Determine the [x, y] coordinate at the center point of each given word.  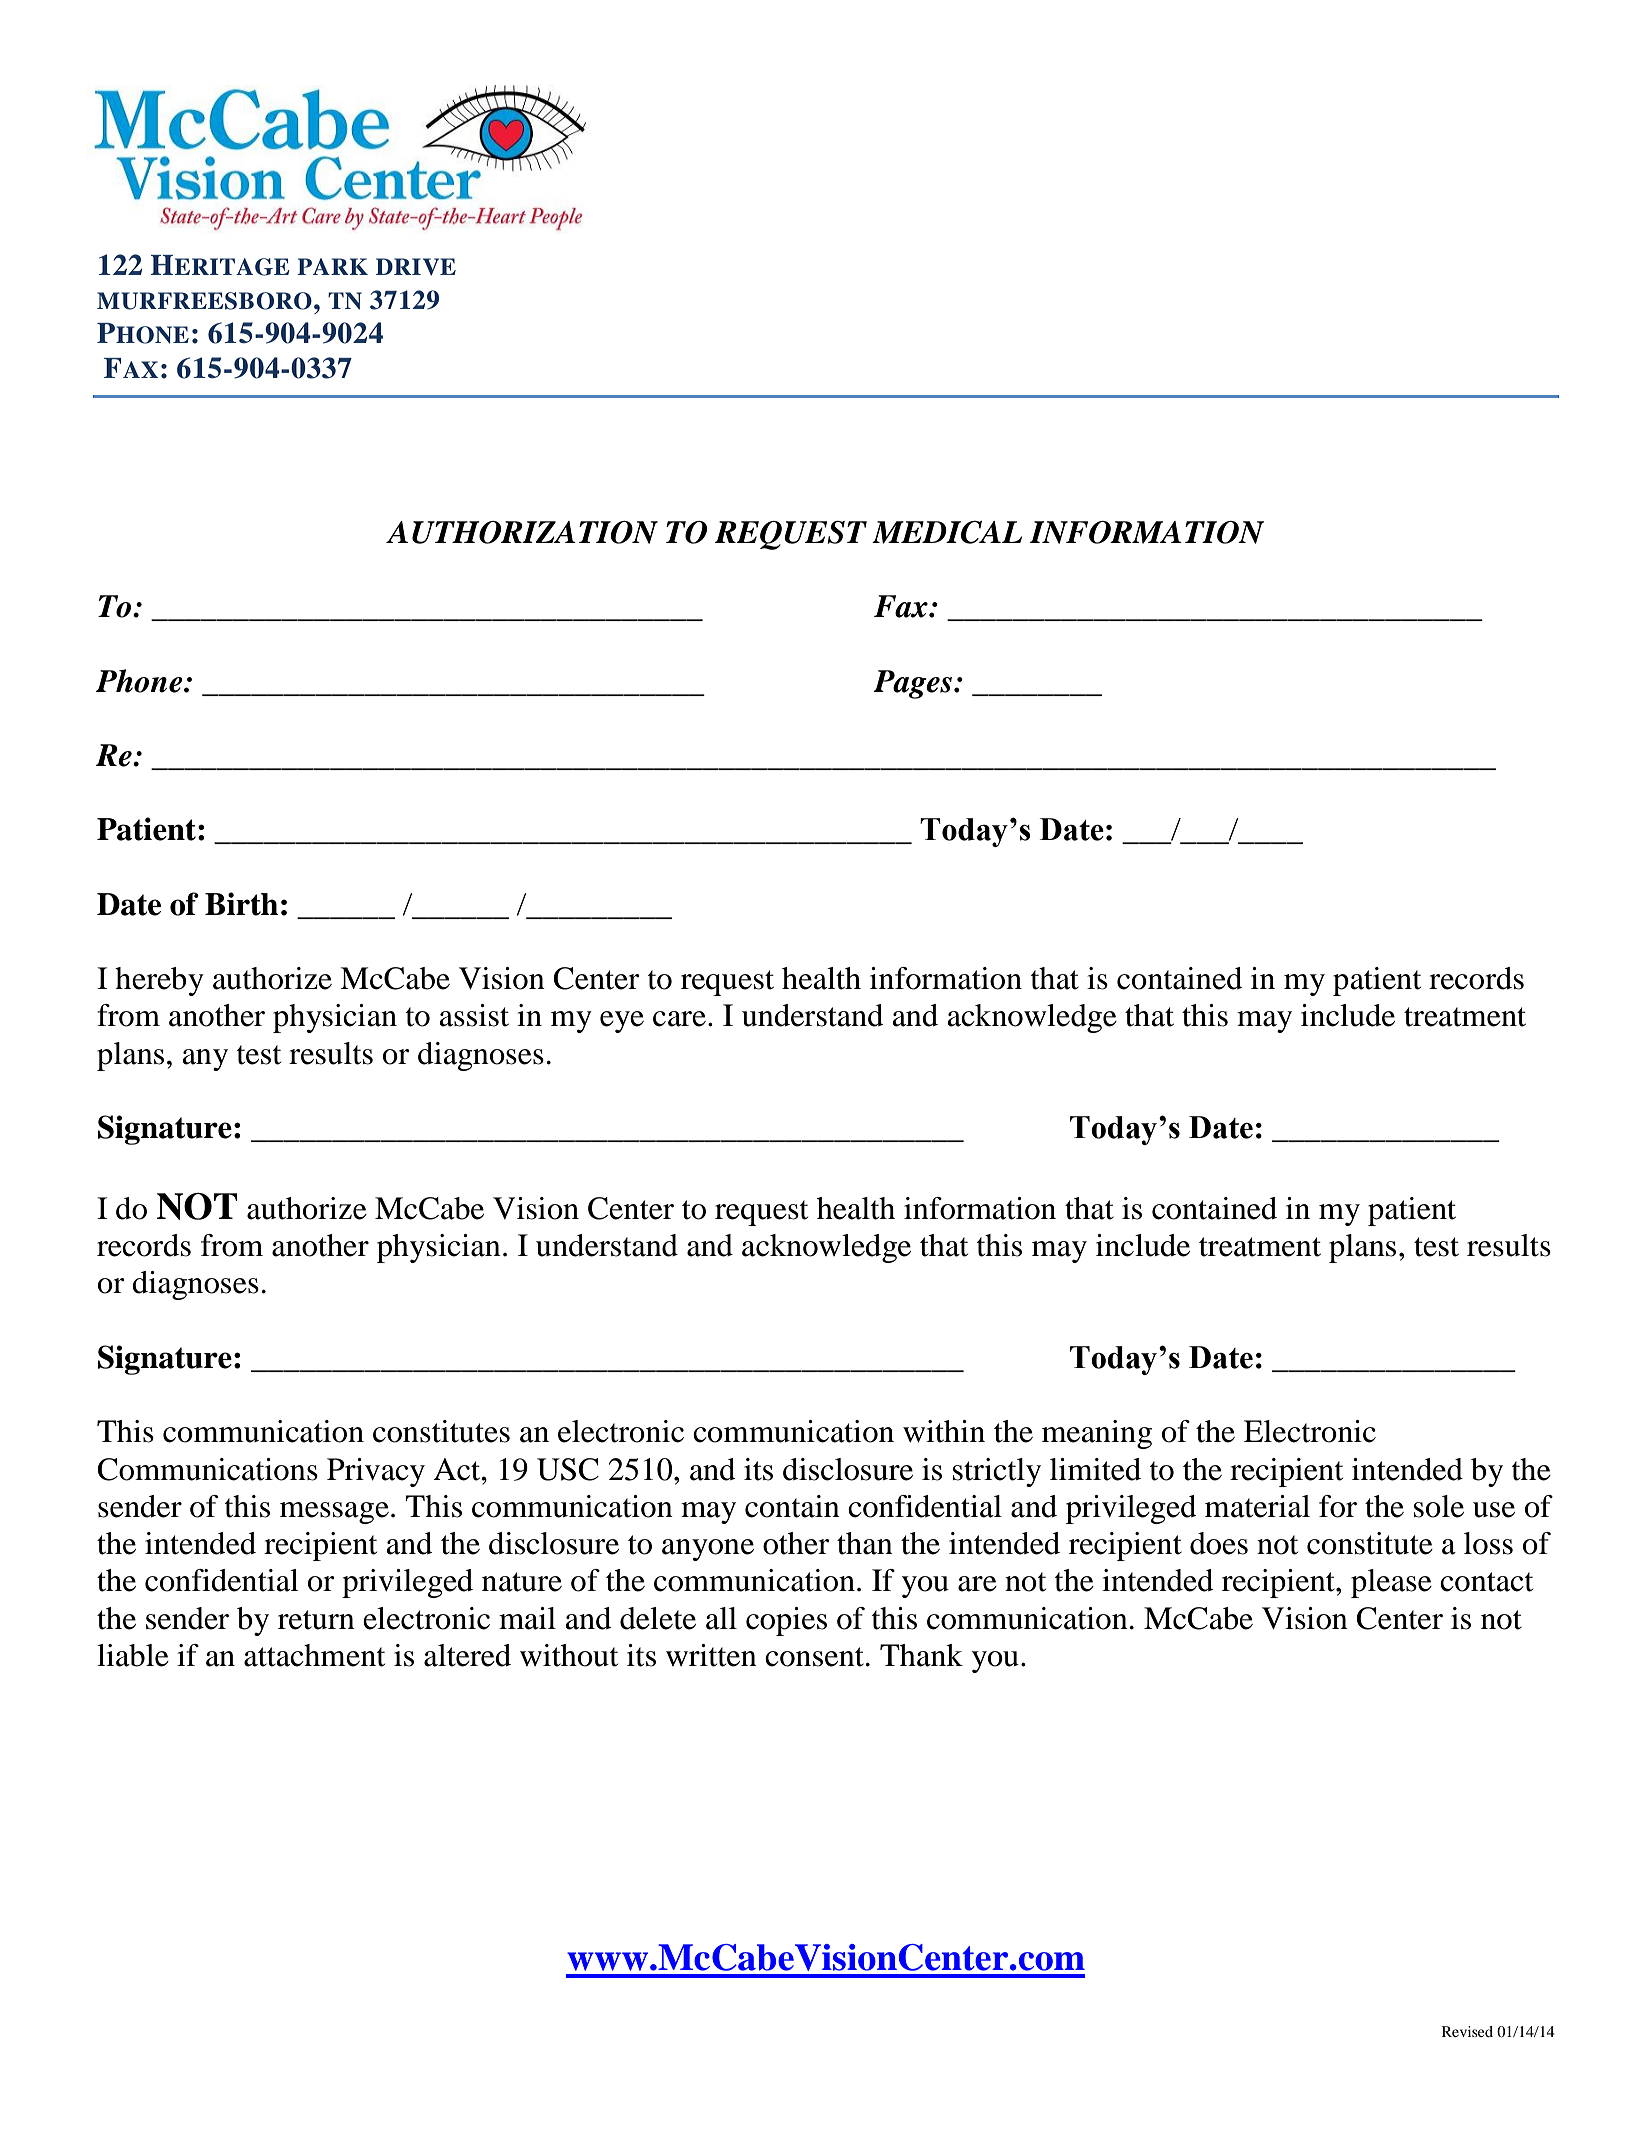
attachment [314, 1655]
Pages [912, 684]
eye [622, 1022]
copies [786, 1621]
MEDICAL [947, 532]
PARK [332, 266]
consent [814, 1657]
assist [474, 1015]
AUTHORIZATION [522, 532]
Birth [241, 904]
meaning [1097, 1434]
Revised [1467, 2031]
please [1391, 1583]
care [679, 1019]
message [334, 1513]
